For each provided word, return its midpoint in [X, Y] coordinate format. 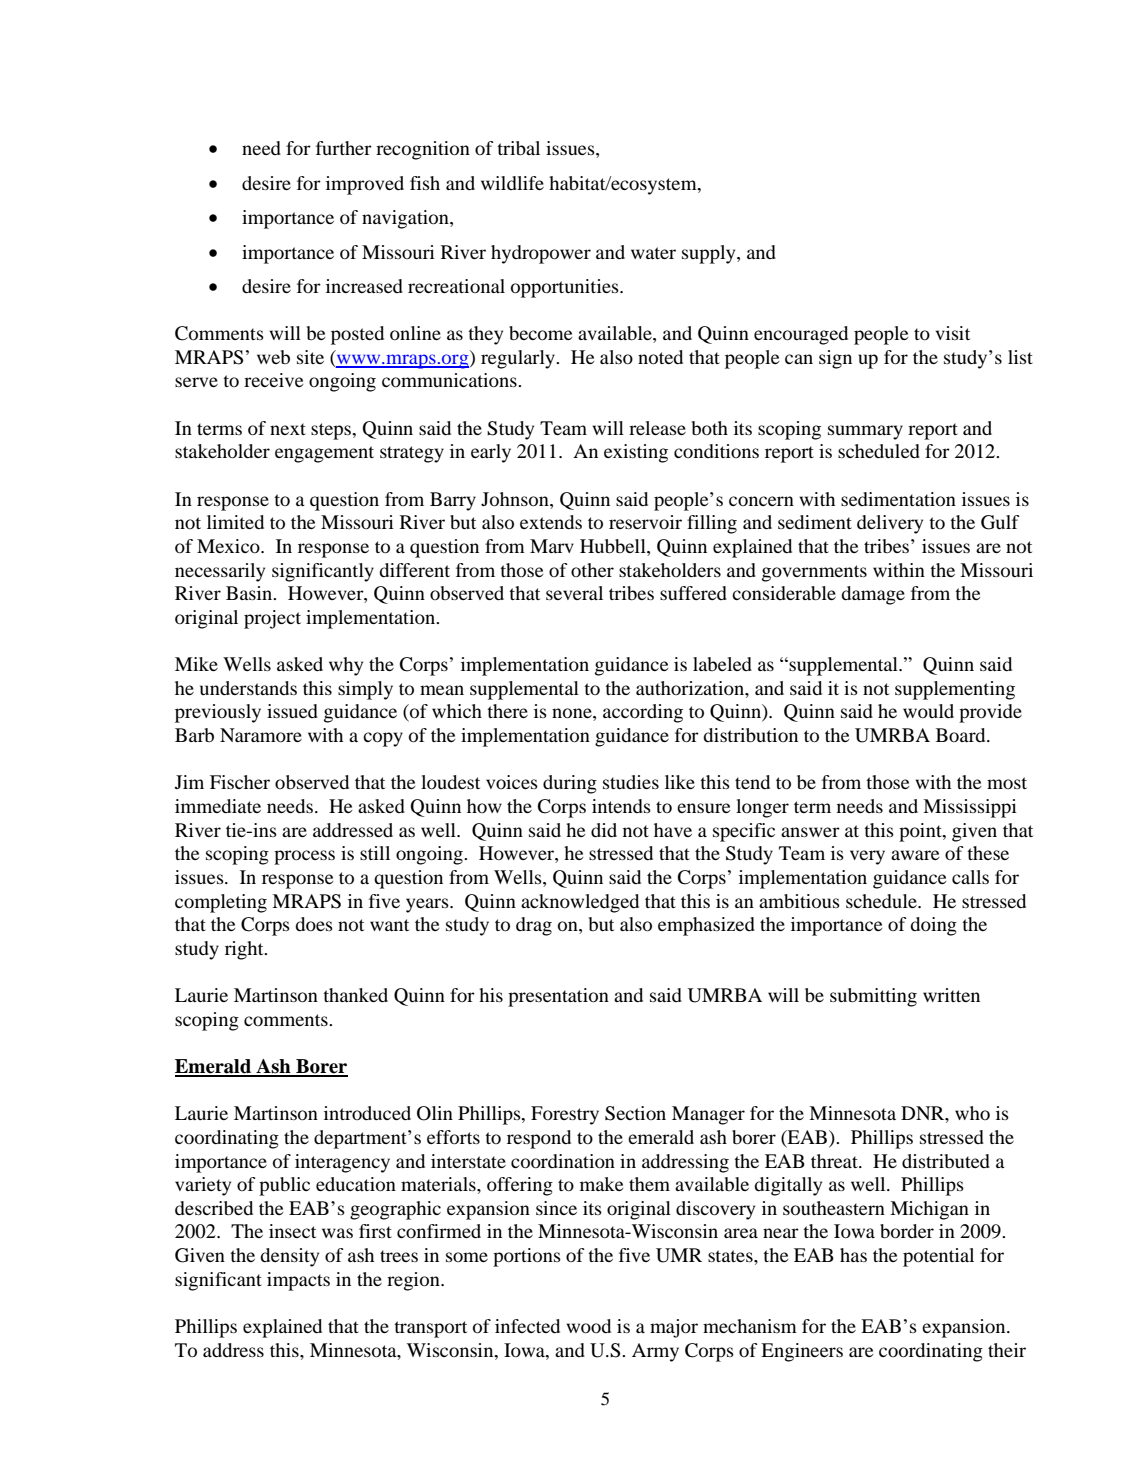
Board [962, 735]
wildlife [512, 183]
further [344, 148]
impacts [298, 1281]
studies [631, 782]
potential [938, 1257]
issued [292, 711]
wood [588, 1326]
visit [952, 333]
